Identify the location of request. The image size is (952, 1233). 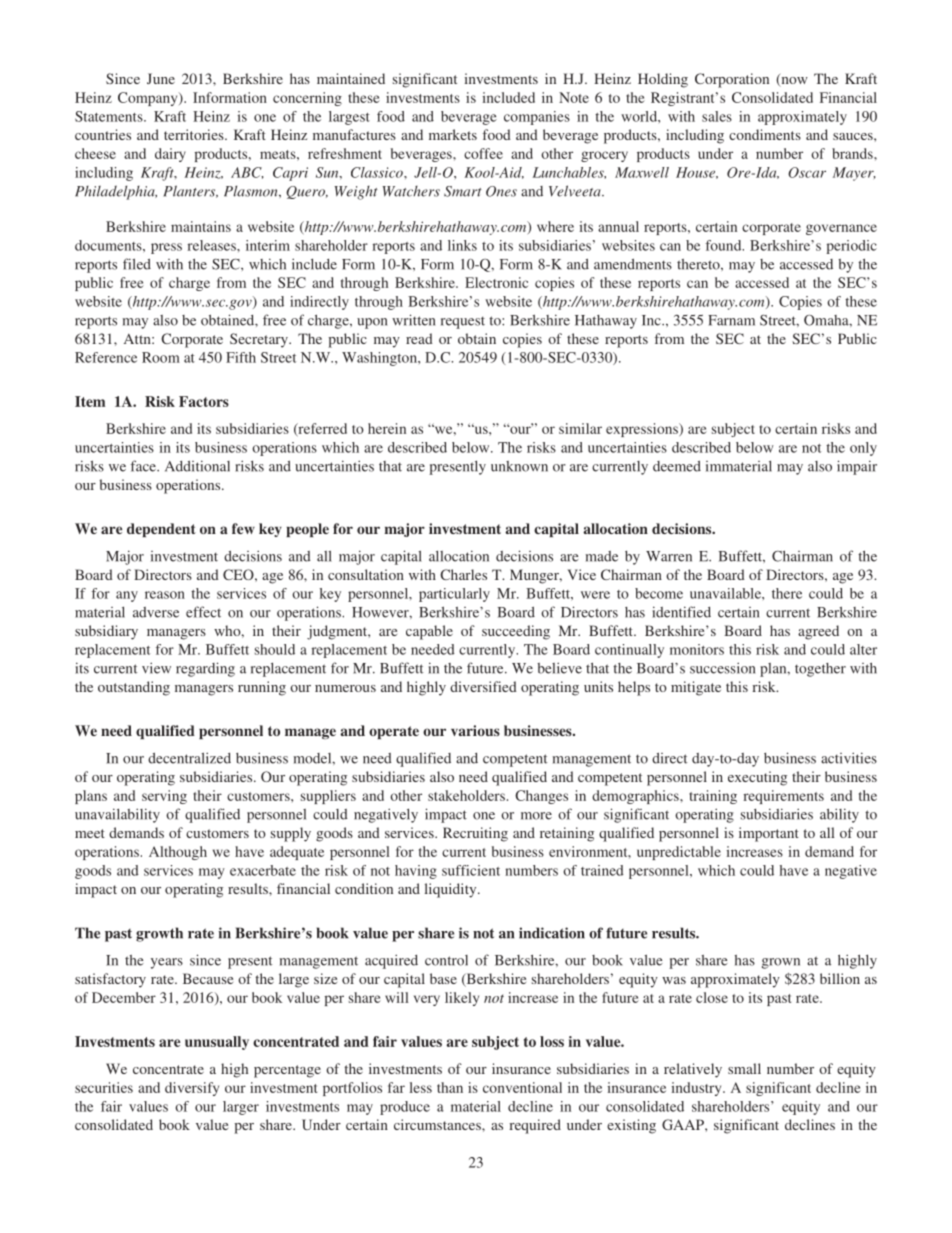
(463, 323).
